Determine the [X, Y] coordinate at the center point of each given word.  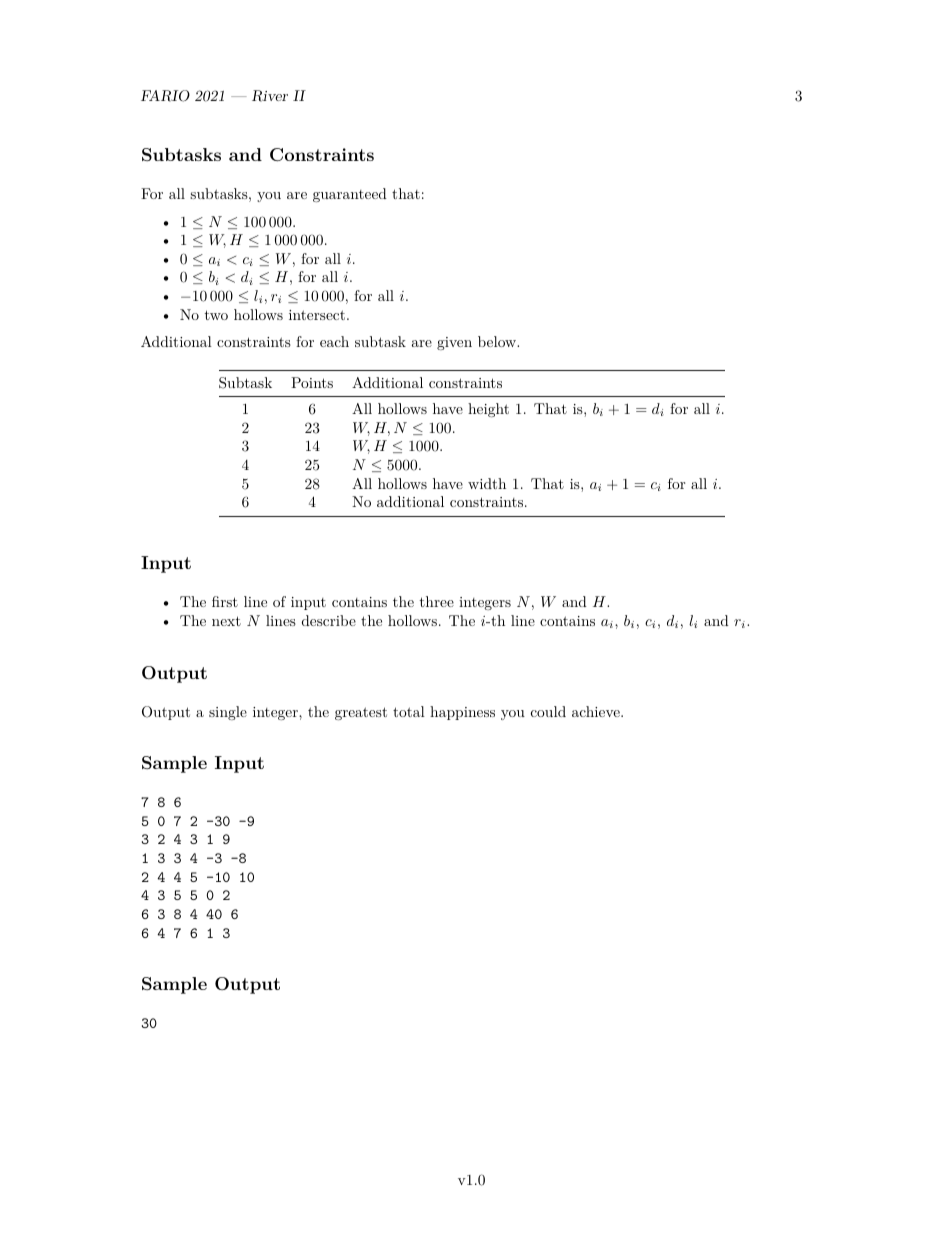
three [436, 601]
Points [312, 382]
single [228, 713]
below [498, 341]
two [216, 315]
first [225, 601]
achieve [597, 711]
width [487, 483]
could [548, 711]
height [488, 410]
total [409, 711]
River [270, 96]
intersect [317, 315]
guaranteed [350, 195]
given [454, 343]
